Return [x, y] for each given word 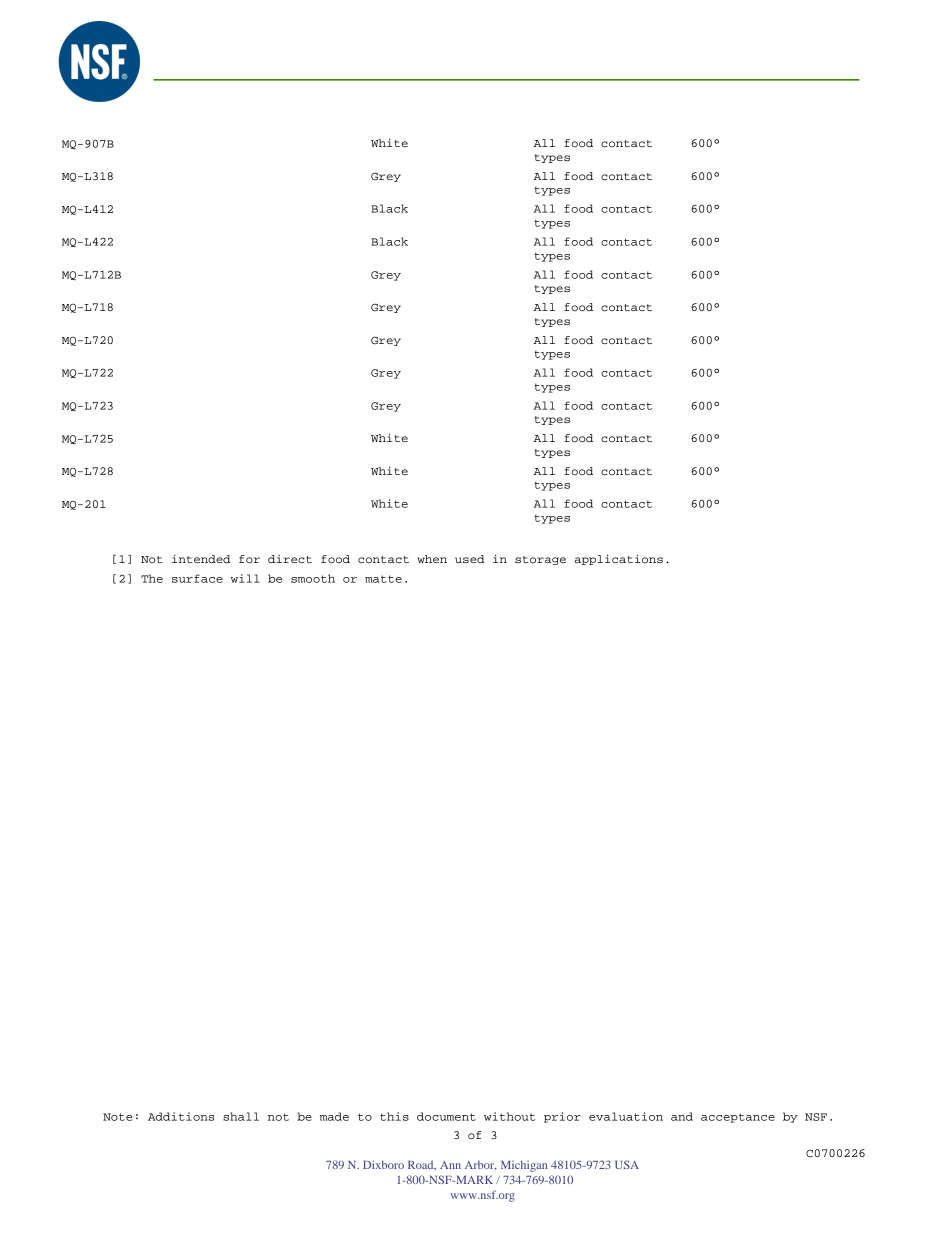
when [432, 559]
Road [422, 1165]
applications [618, 560]
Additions [181, 1116]
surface [197, 578]
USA [627, 1164]
